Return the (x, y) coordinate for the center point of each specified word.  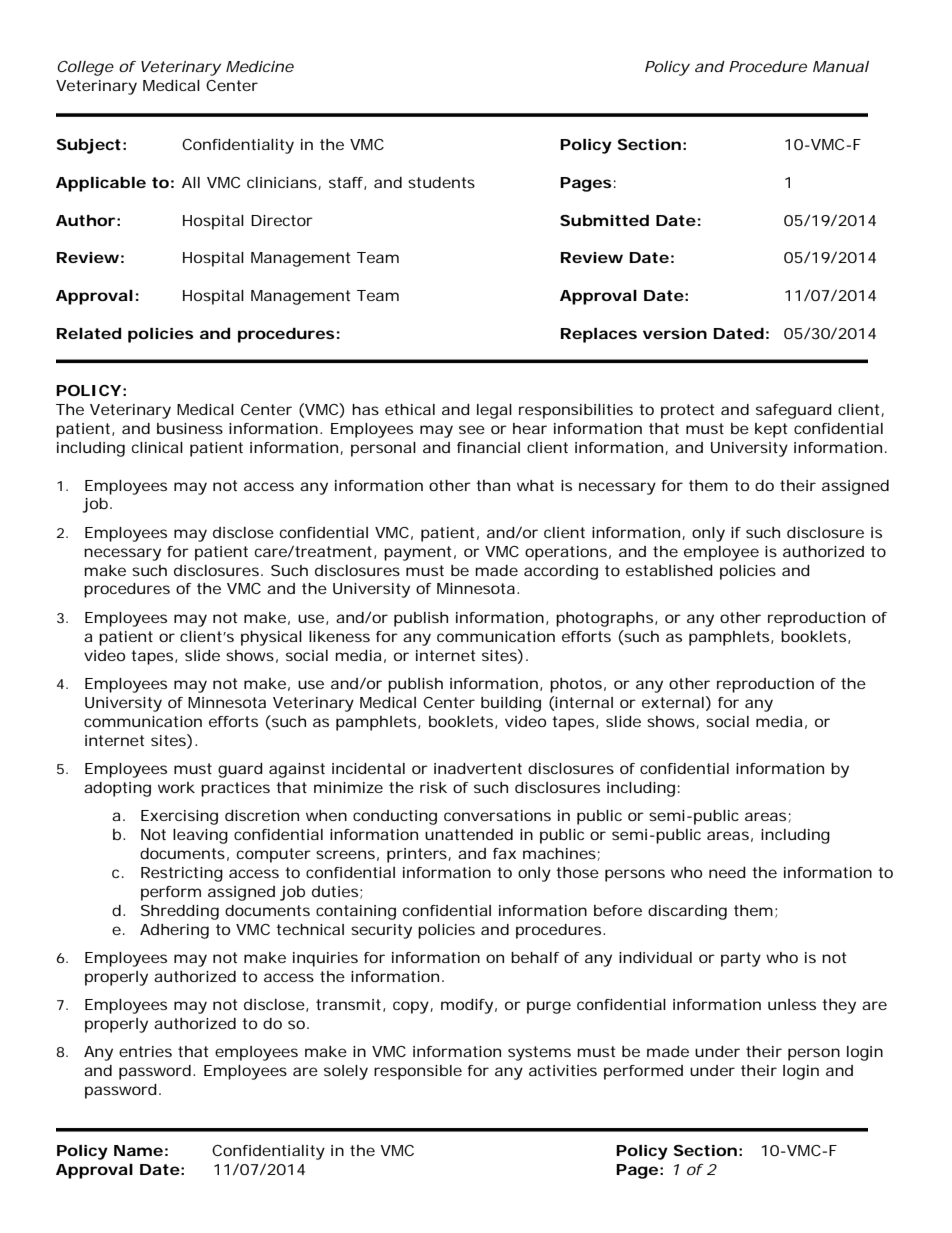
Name (138, 1150)
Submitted (604, 220)
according (561, 572)
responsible (418, 1072)
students (441, 182)
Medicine (260, 66)
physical (271, 638)
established (669, 570)
